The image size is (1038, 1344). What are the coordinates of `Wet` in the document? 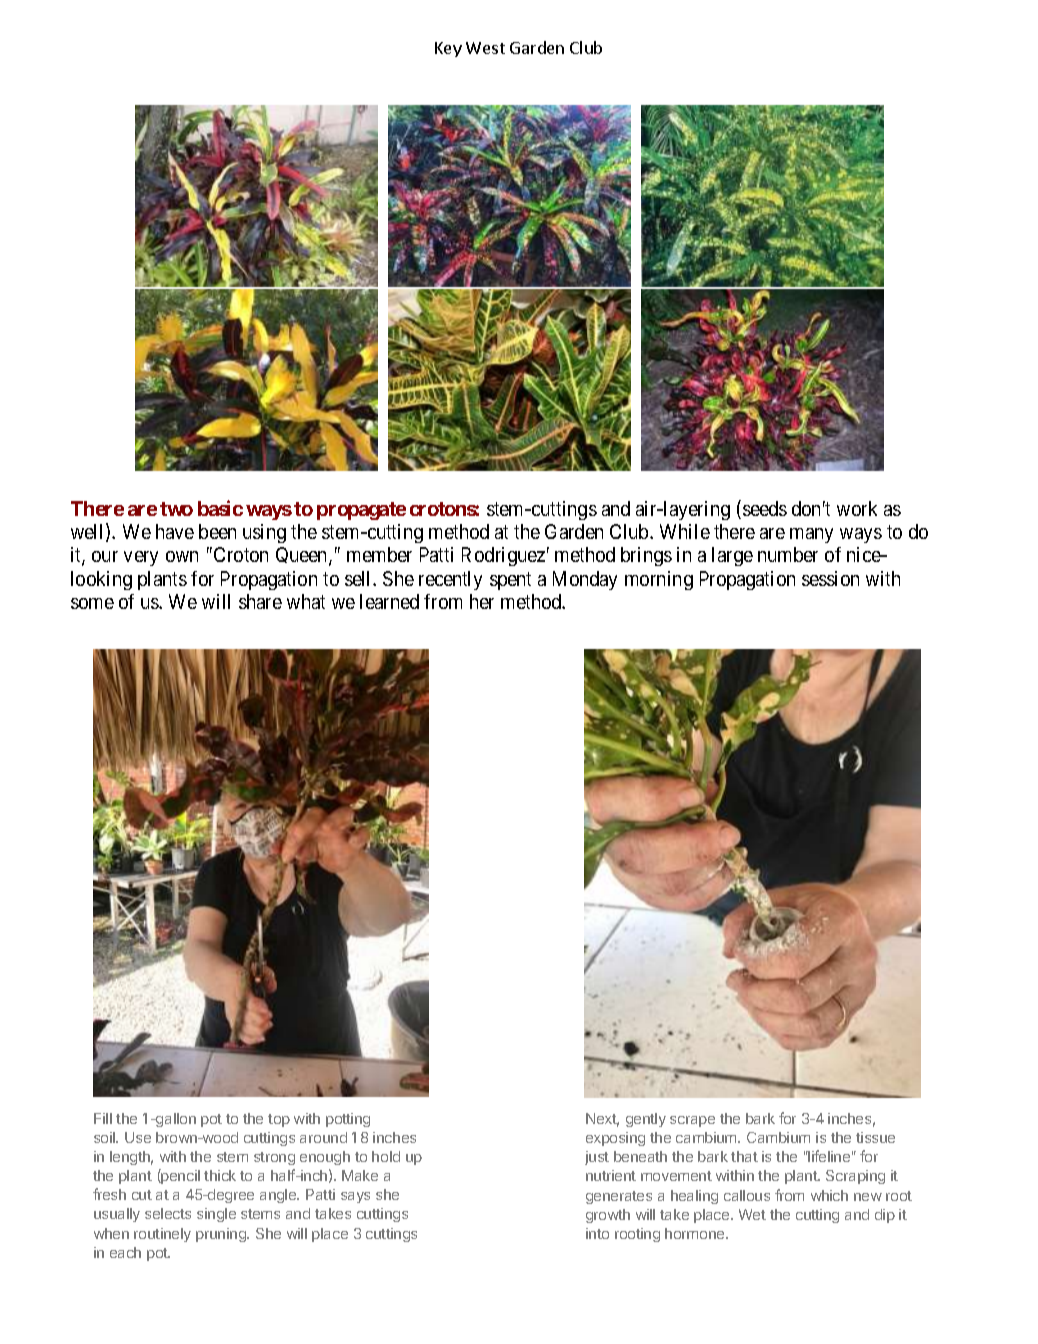 It's located at (752, 1214).
